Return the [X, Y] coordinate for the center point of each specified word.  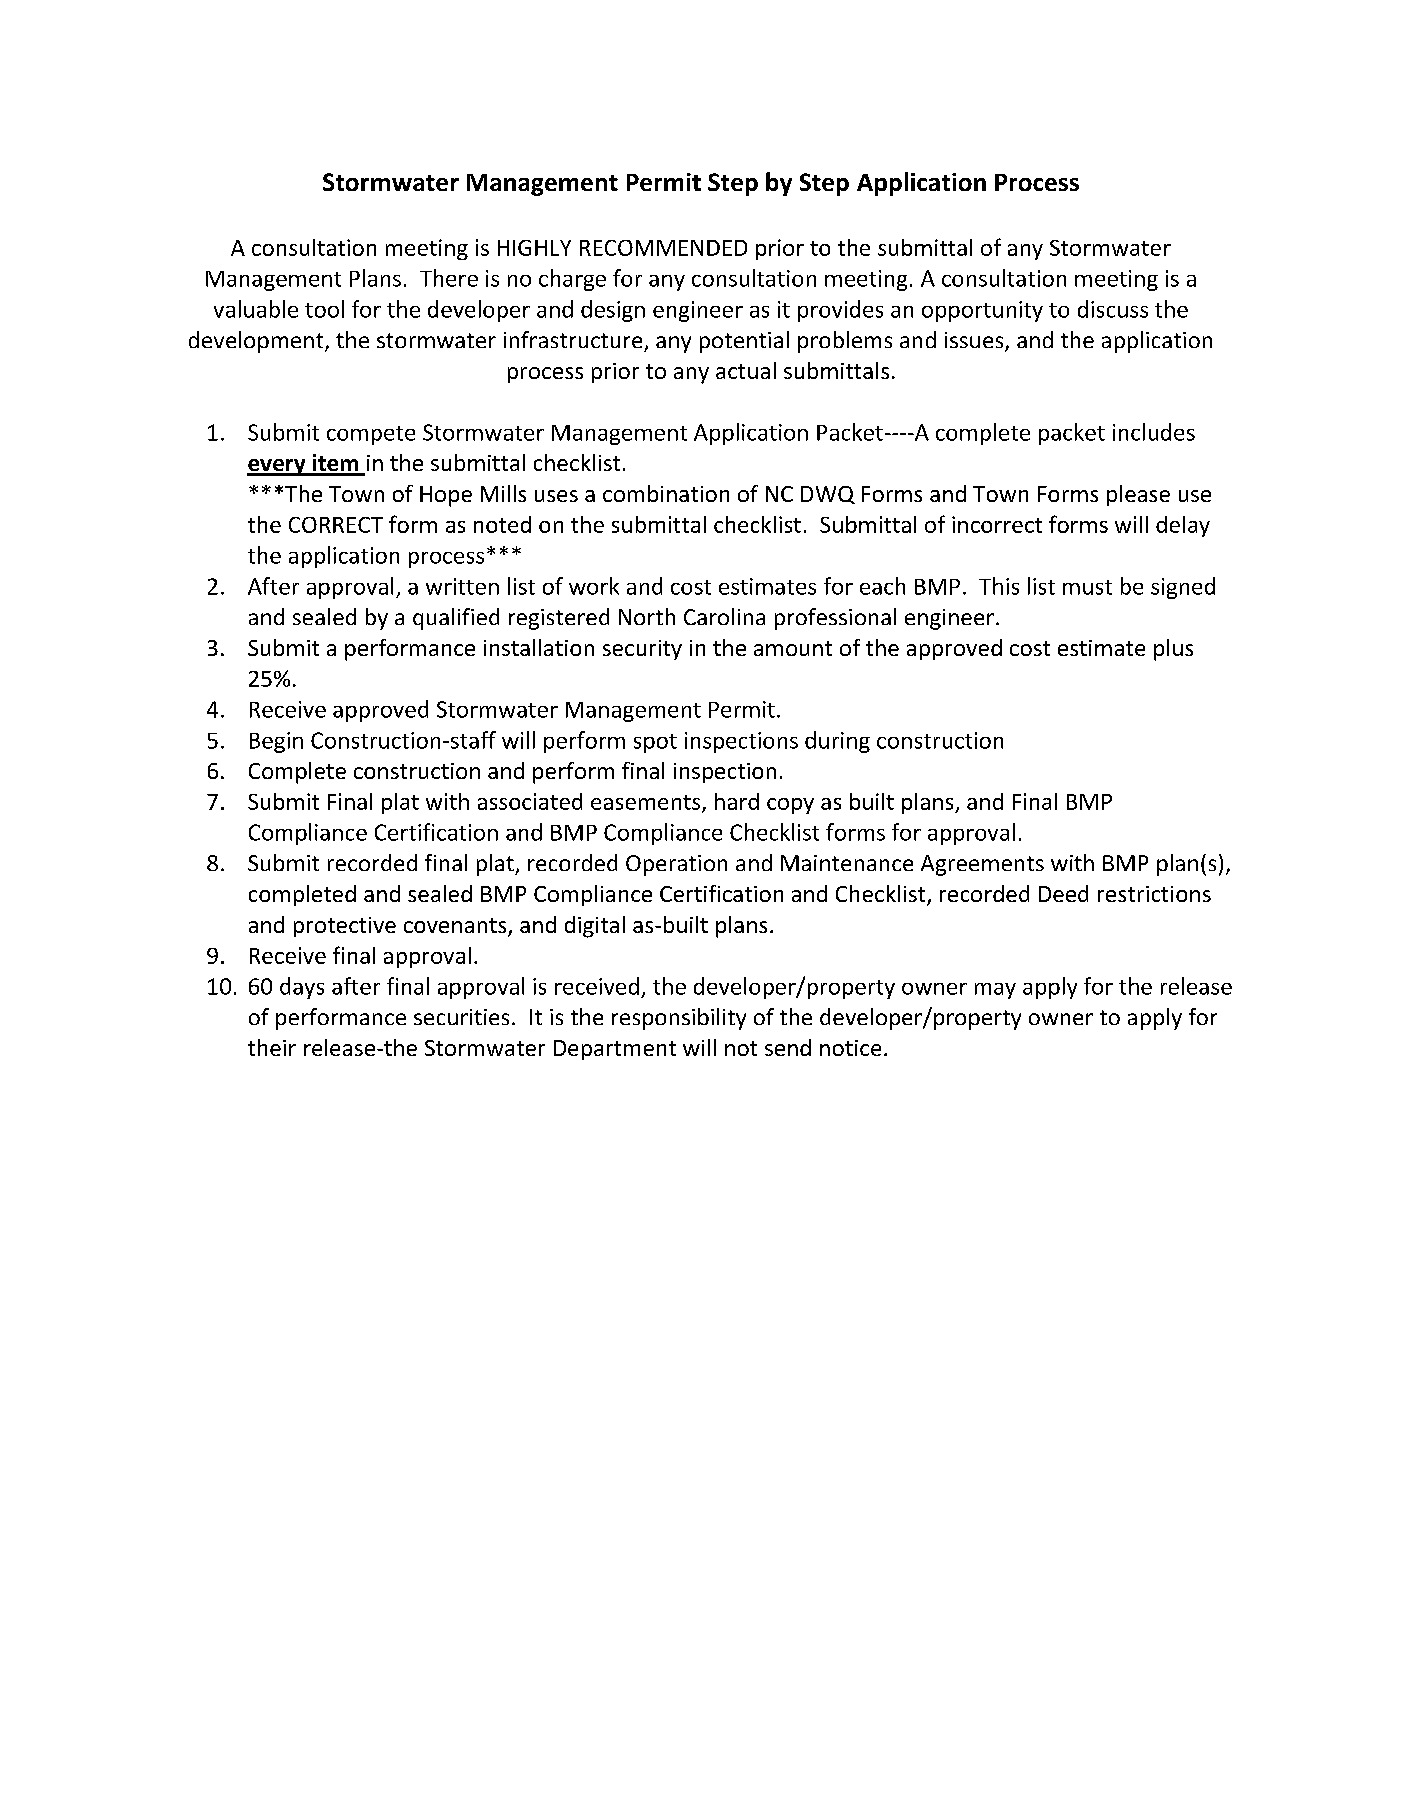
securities [461, 1017]
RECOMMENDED [663, 248]
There [449, 278]
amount [793, 648]
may [995, 991]
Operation [676, 865]
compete [371, 435]
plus [1173, 650]
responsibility [679, 1019]
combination [666, 493]
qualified [456, 619]
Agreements [982, 865]
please [1138, 495]
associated [530, 801]
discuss [1113, 309]
